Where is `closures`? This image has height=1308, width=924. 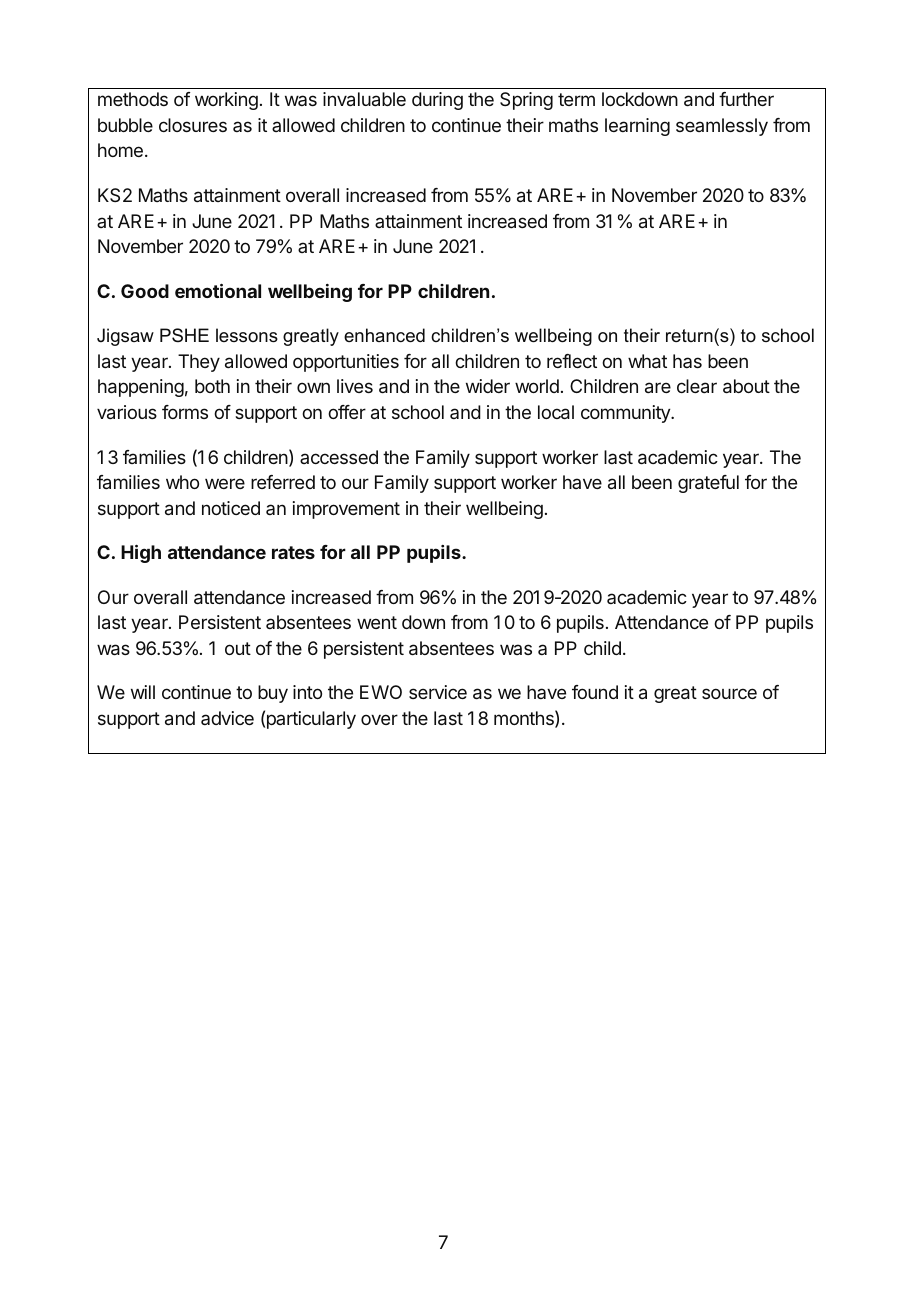 closures is located at coordinates (193, 125).
